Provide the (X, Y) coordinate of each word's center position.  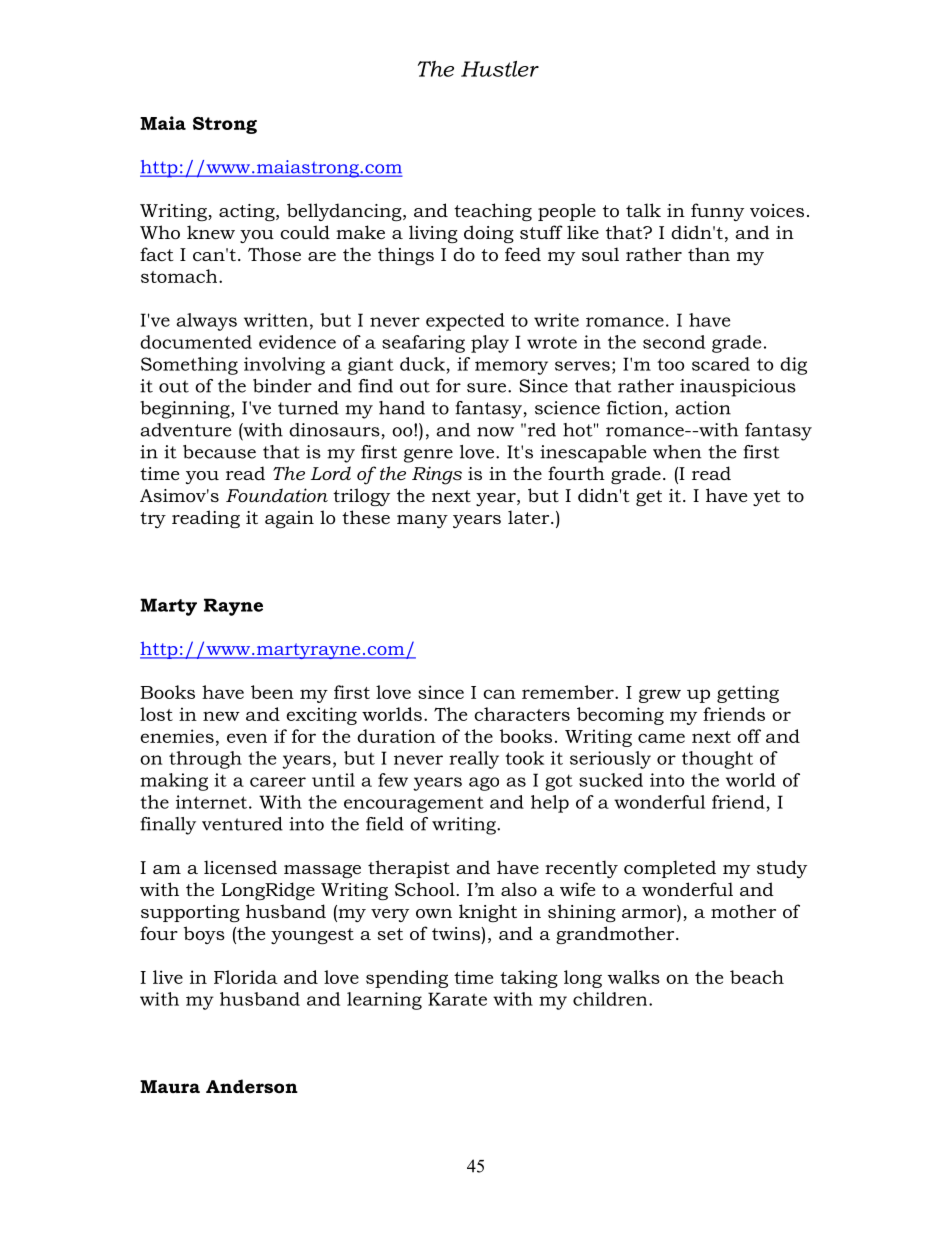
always (206, 322)
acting (248, 212)
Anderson (252, 1086)
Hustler (500, 69)
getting (748, 694)
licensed (240, 867)
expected (465, 322)
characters (522, 714)
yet (766, 498)
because (219, 452)
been (272, 692)
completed (670, 869)
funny (717, 212)
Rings (437, 475)
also (519, 889)
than (709, 254)
